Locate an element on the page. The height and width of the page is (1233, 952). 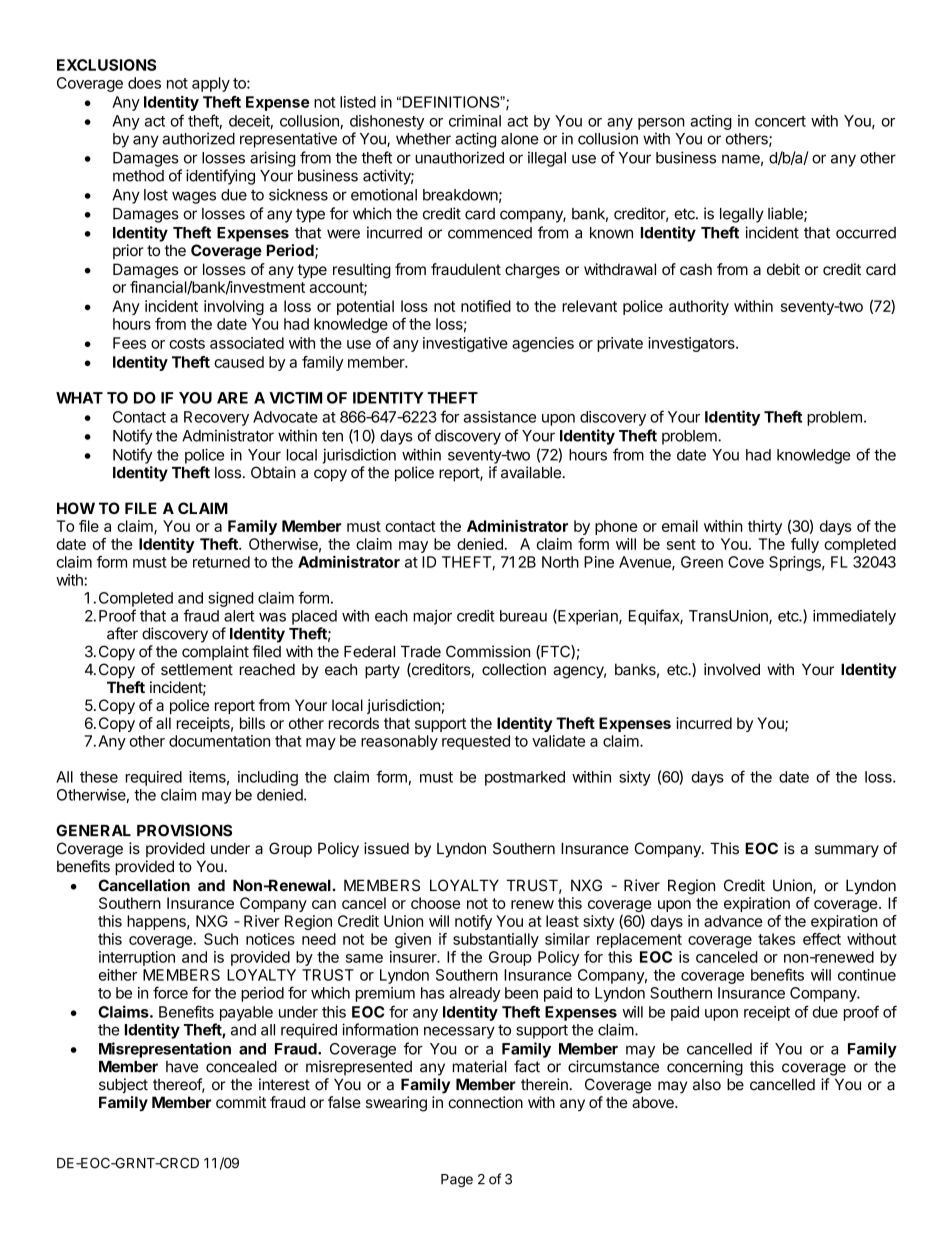
choose is located at coordinates (435, 903).
